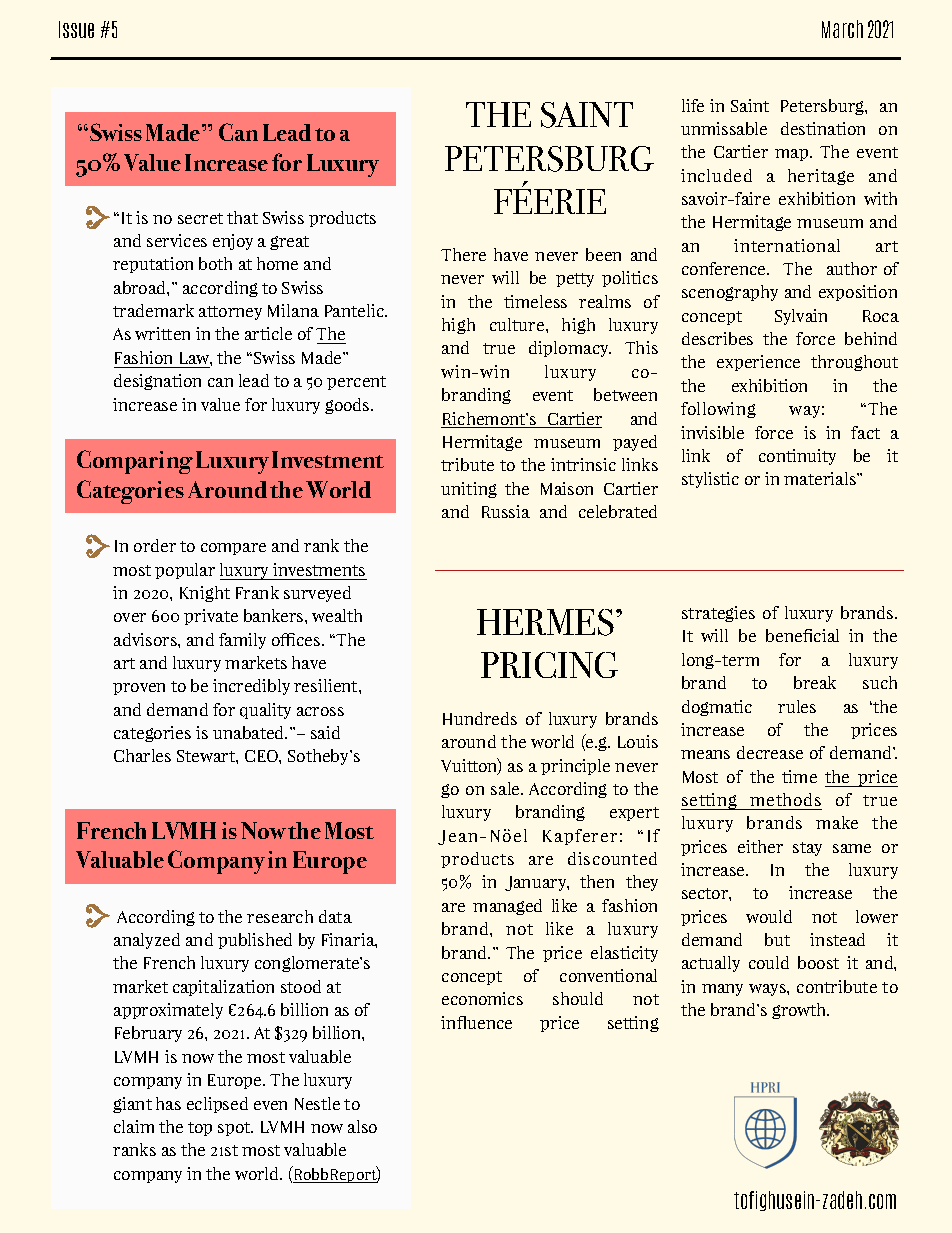 This screenshot has width=952, height=1233. Describe the element at coordinates (185, 571) in the screenshot. I see `popular` at that location.
